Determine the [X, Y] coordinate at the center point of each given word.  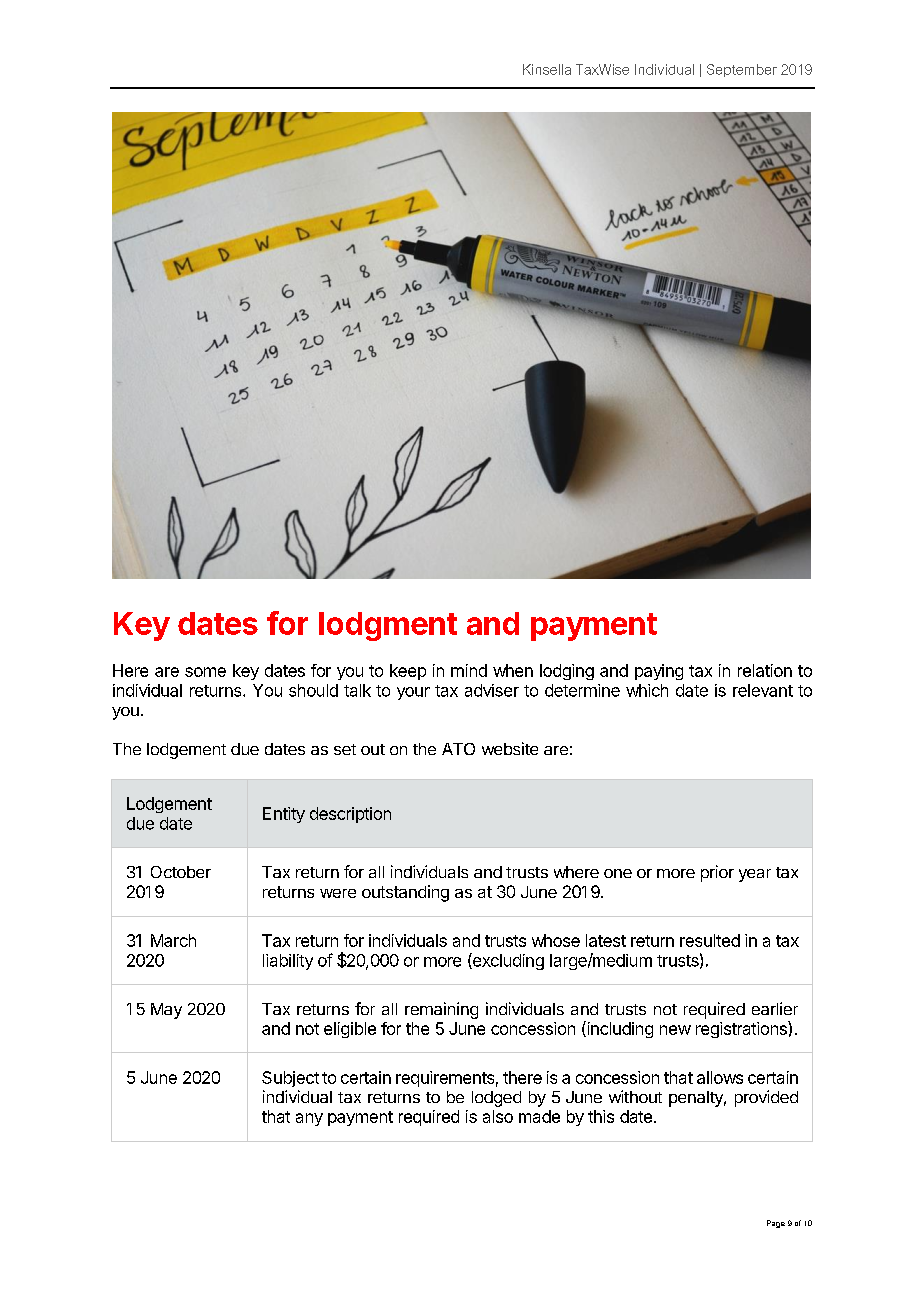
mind [469, 670]
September [742, 70]
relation [765, 670]
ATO [458, 749]
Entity [284, 815]
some [205, 672]
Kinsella [547, 69]
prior [717, 873]
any [309, 1119]
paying [659, 672]
